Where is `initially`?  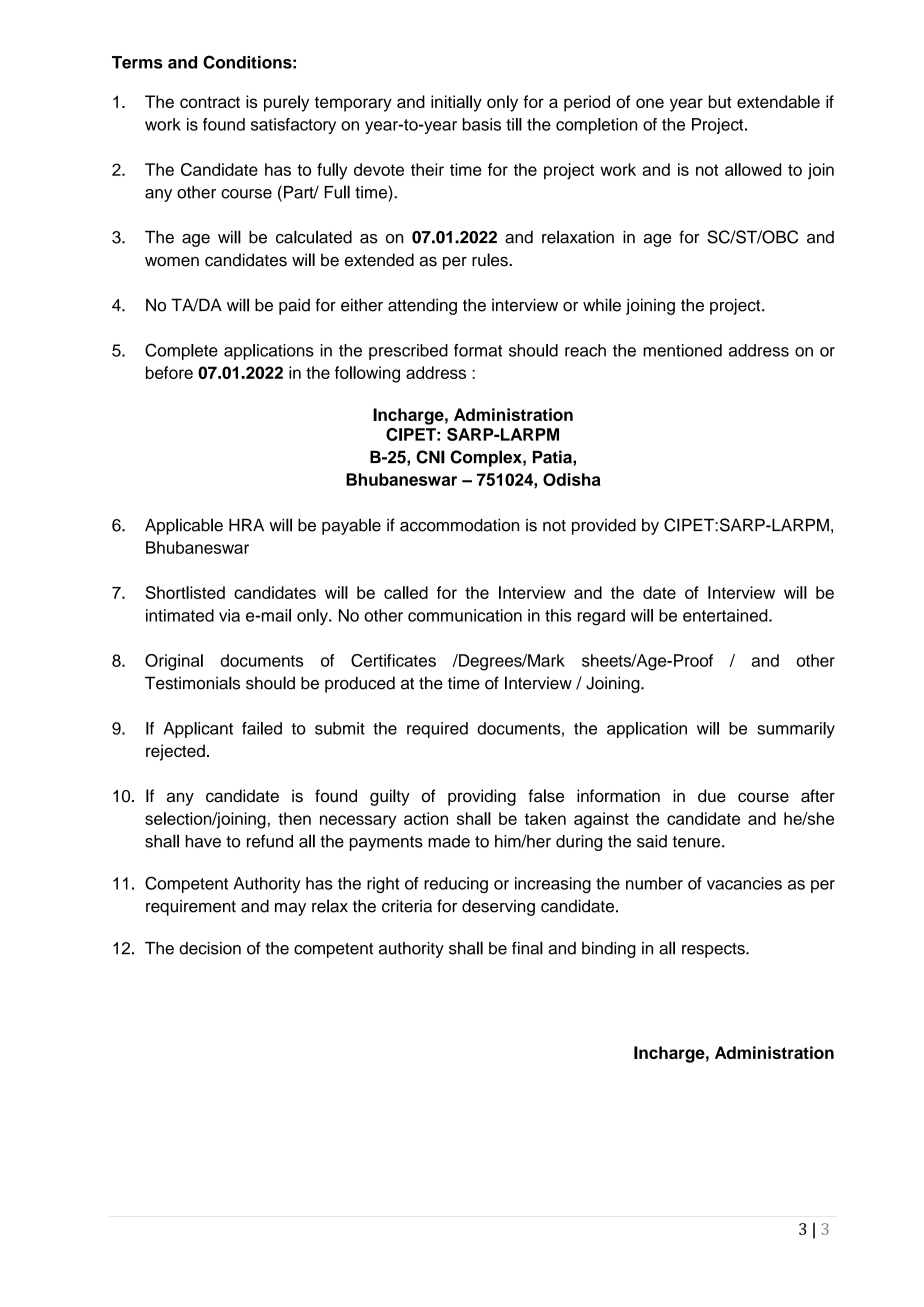
initially is located at coordinates (456, 103).
